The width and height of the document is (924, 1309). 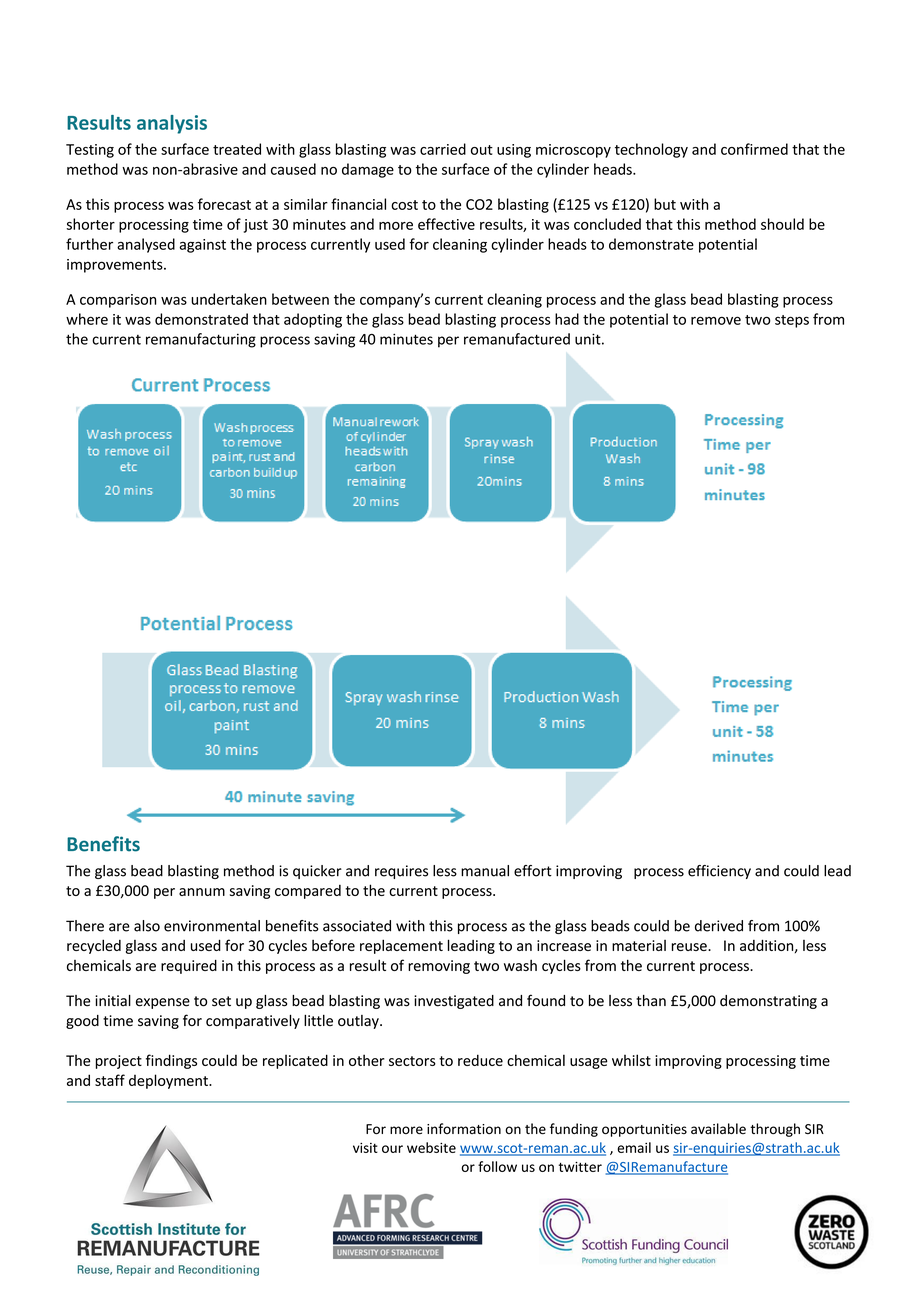 What do you see at coordinates (718, 1129) in the document?
I see `available` at bounding box center [718, 1129].
